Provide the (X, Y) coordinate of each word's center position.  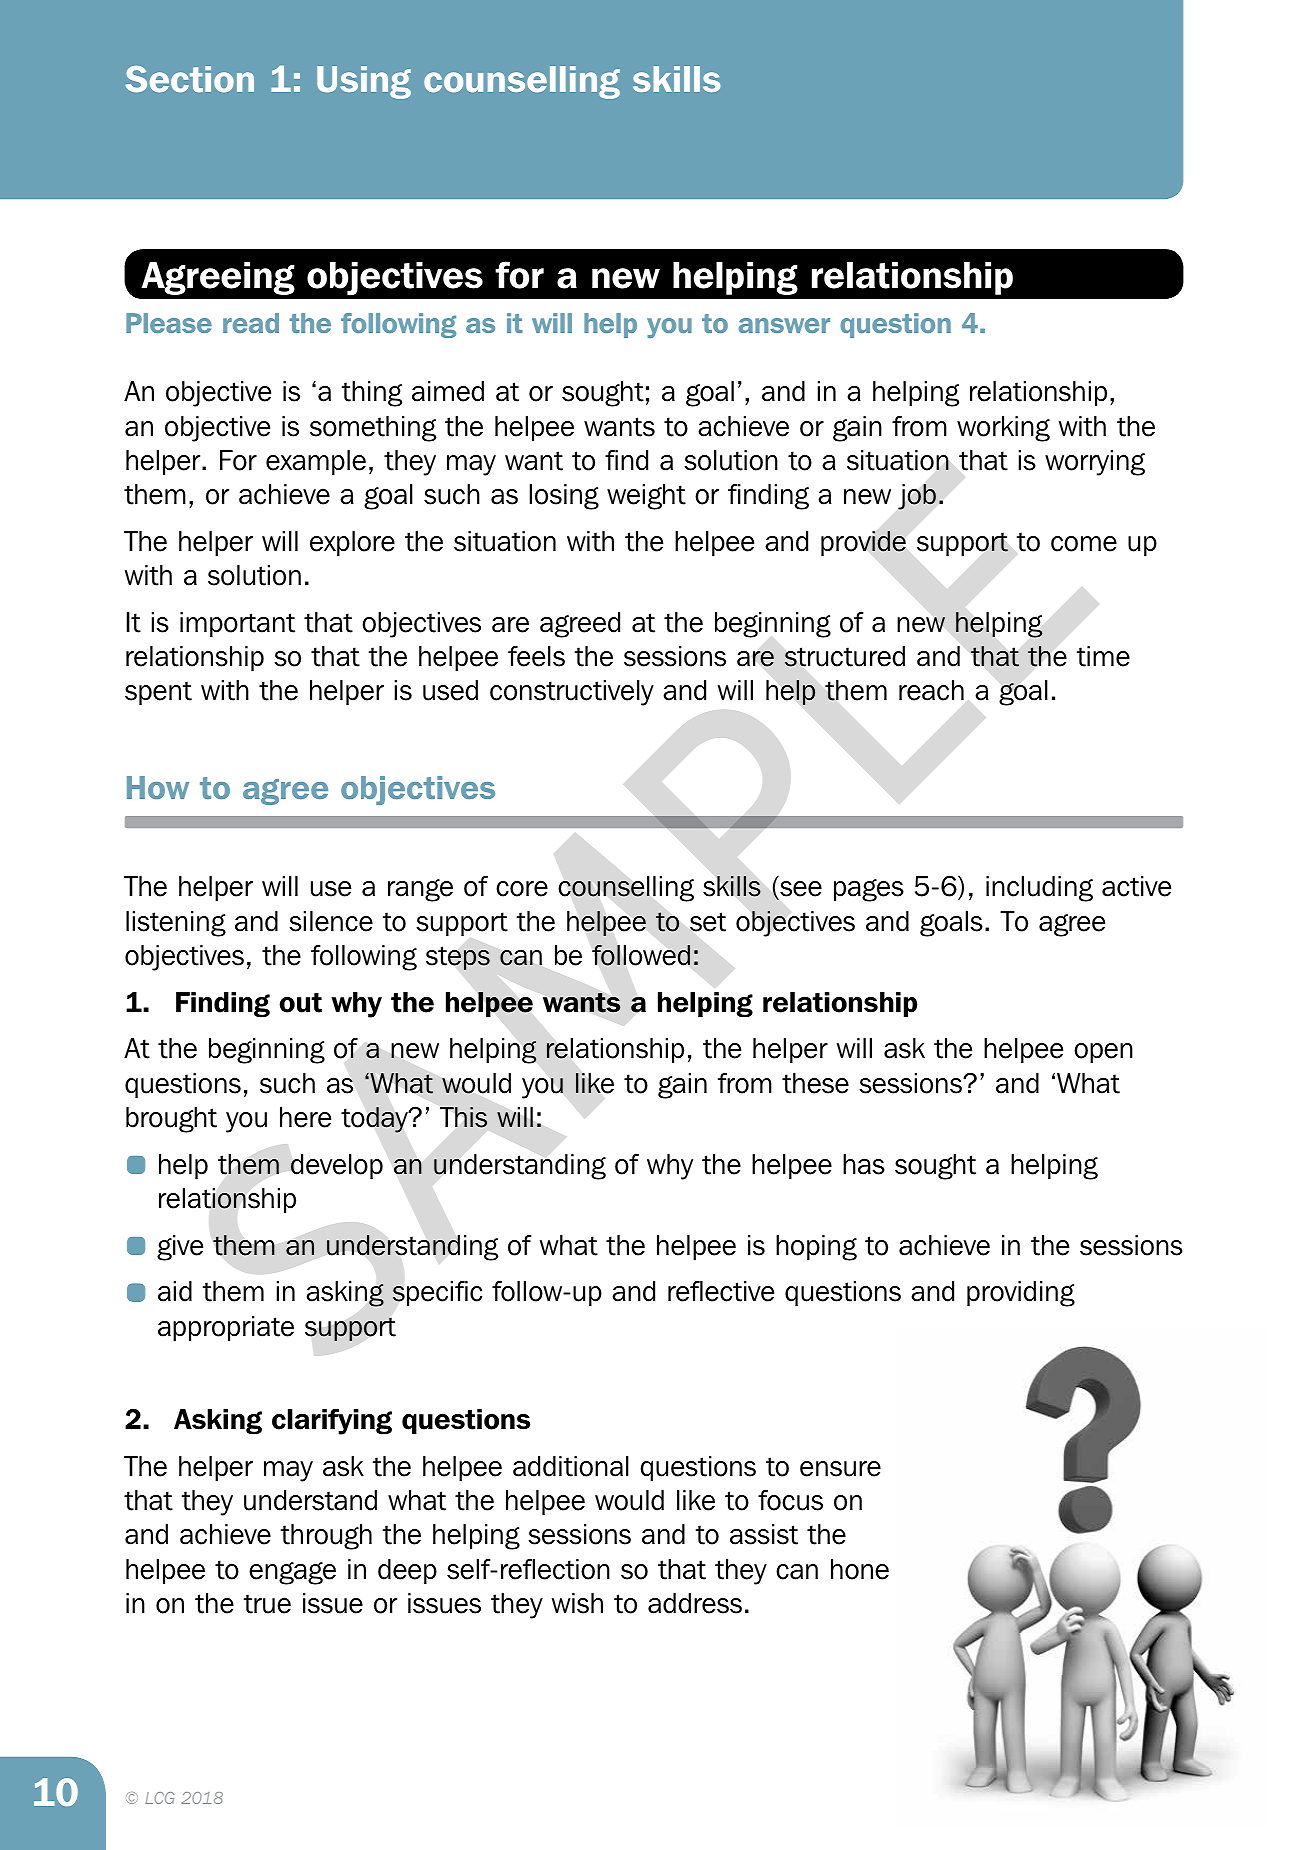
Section (189, 79)
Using (364, 82)
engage (292, 1573)
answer (784, 325)
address (695, 1603)
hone (860, 1569)
